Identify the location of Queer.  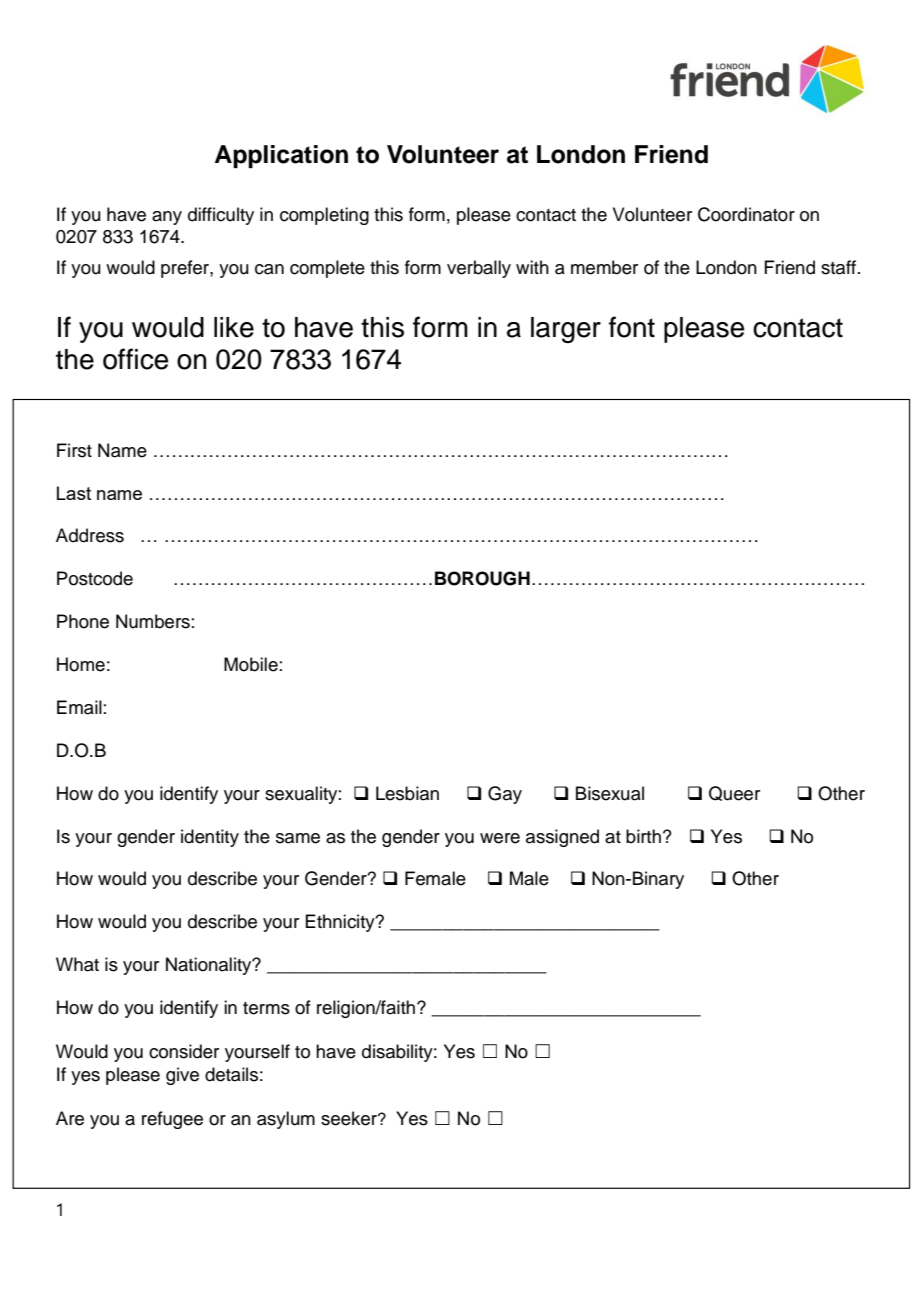
(734, 793).
